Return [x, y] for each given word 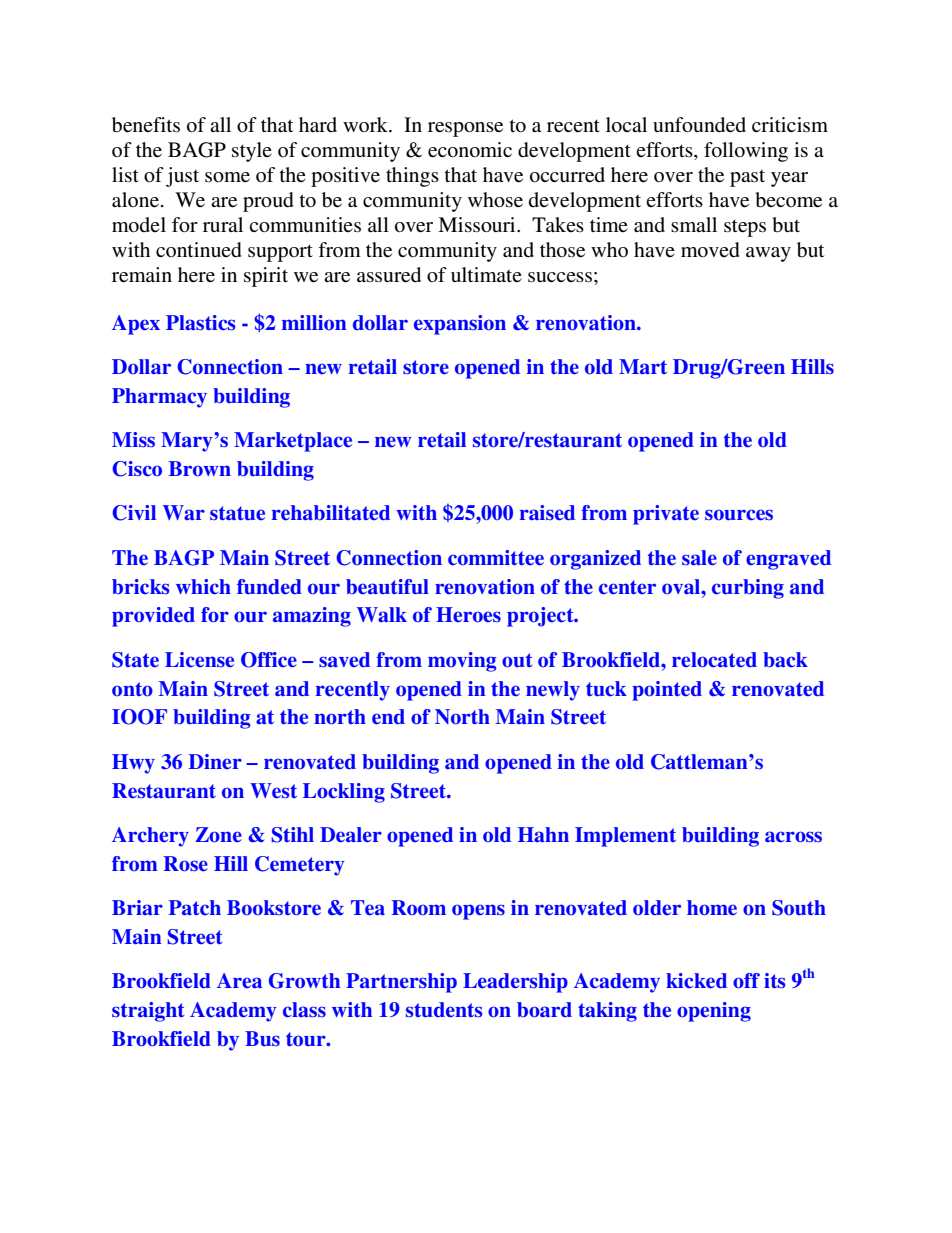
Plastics [200, 323]
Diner [215, 761]
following [746, 152]
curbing [748, 589]
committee [496, 558]
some [227, 177]
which [203, 587]
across [793, 837]
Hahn [543, 834]
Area [239, 980]
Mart [643, 366]
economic [470, 150]
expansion [460, 325]
